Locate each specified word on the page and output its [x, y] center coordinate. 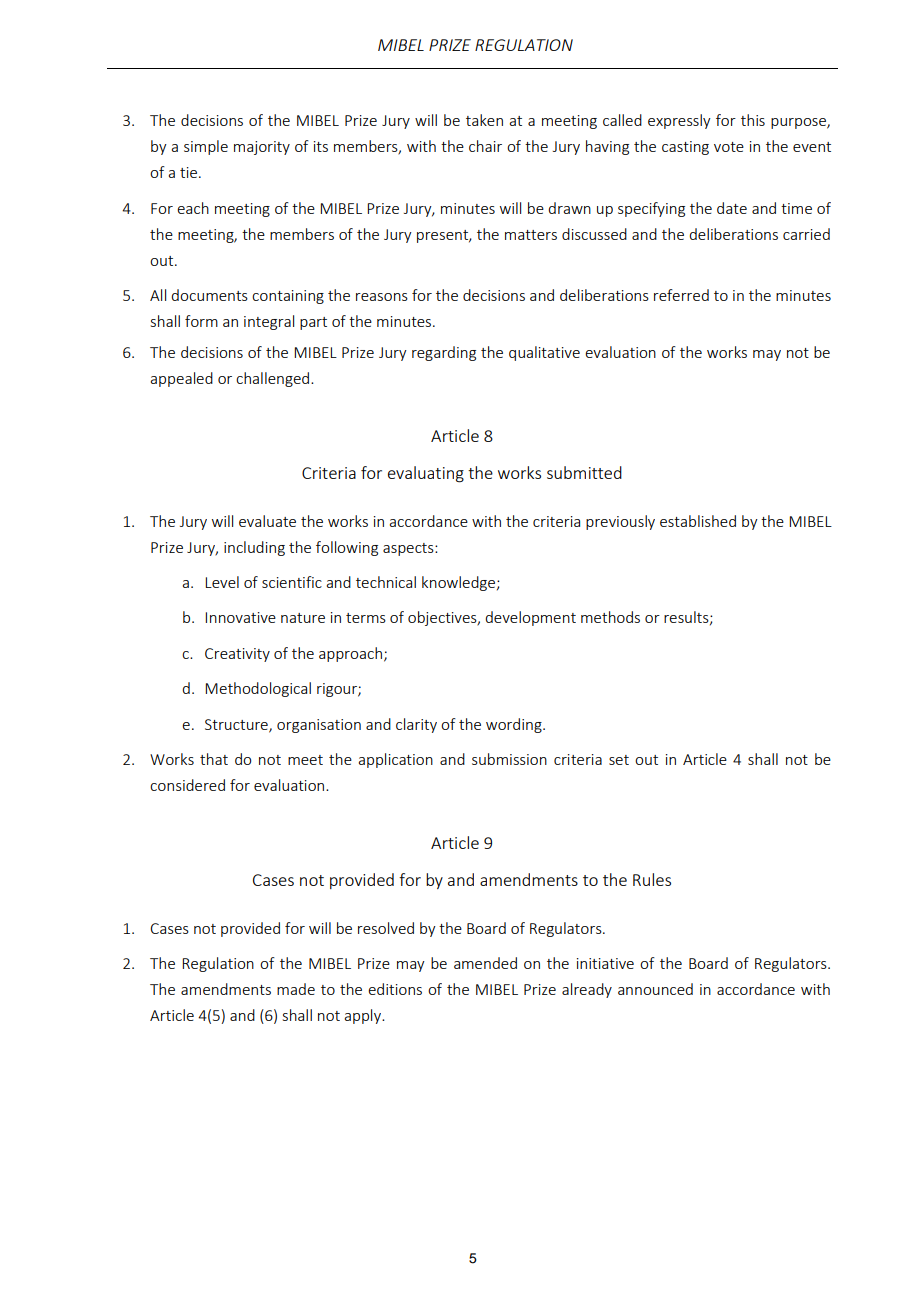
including [254, 548]
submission [509, 759]
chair [485, 146]
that [214, 759]
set [619, 760]
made [296, 989]
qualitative [544, 353]
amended [485, 963]
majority [262, 148]
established [698, 521]
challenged [274, 379]
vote [729, 147]
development [530, 618]
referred [681, 295]
